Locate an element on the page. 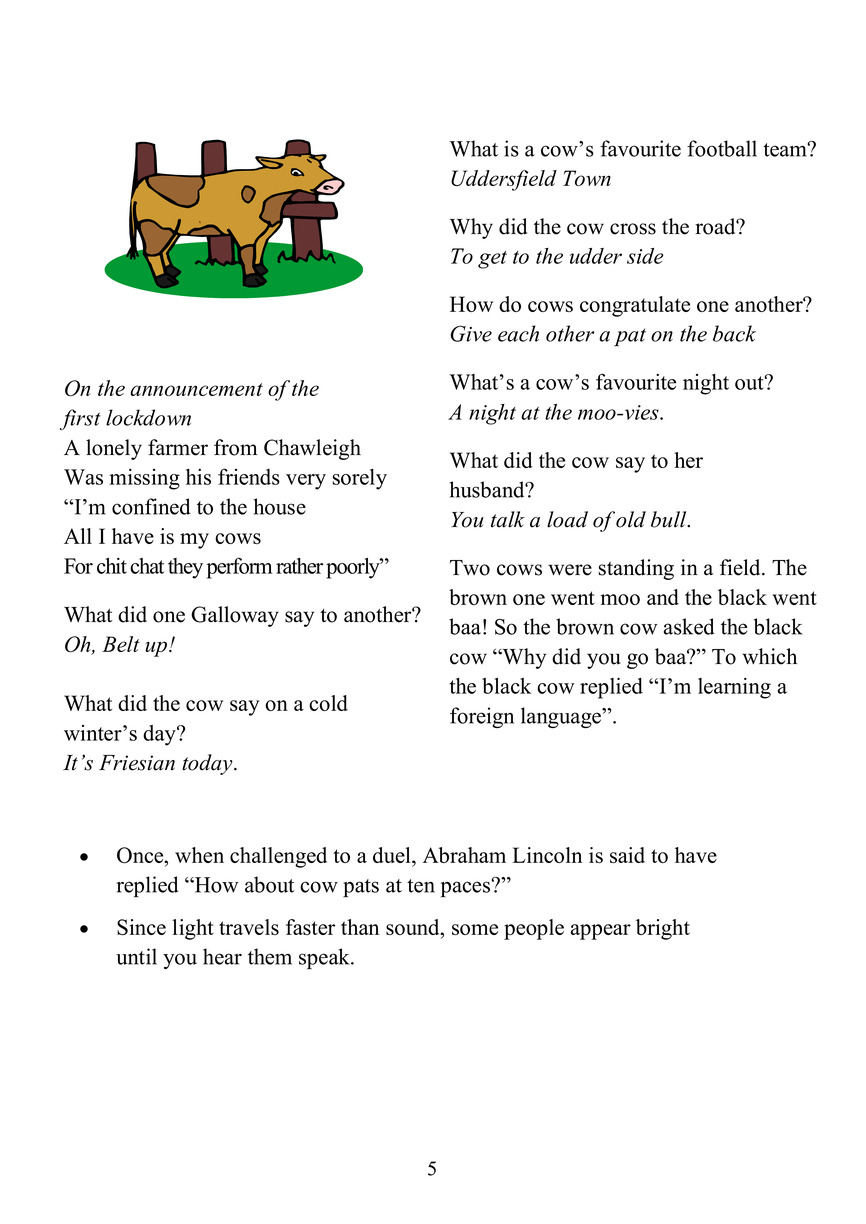 The height and width of the image is (1224, 866). get is located at coordinates (492, 260).
